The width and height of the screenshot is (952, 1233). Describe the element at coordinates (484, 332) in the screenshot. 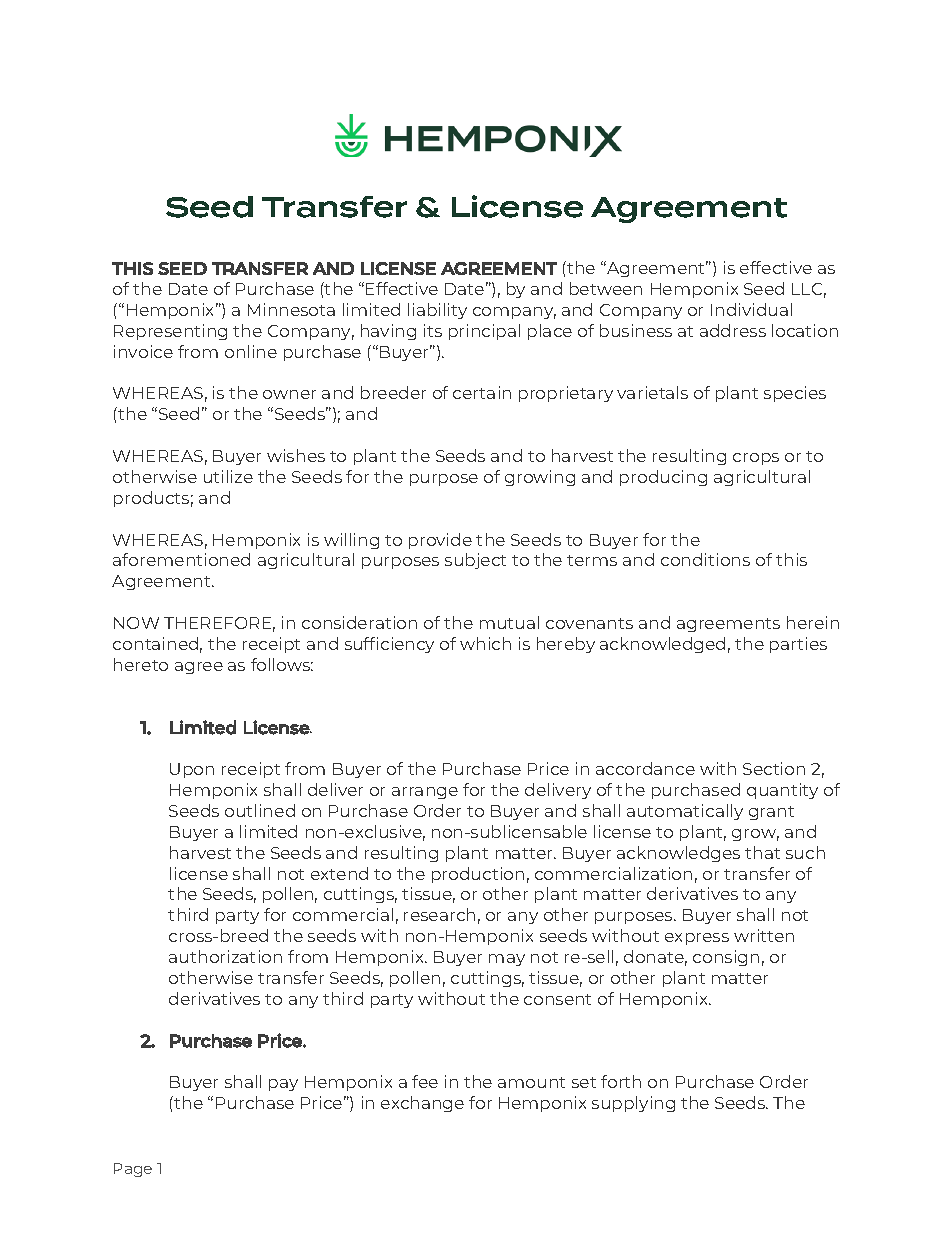

I see `principal` at that location.
